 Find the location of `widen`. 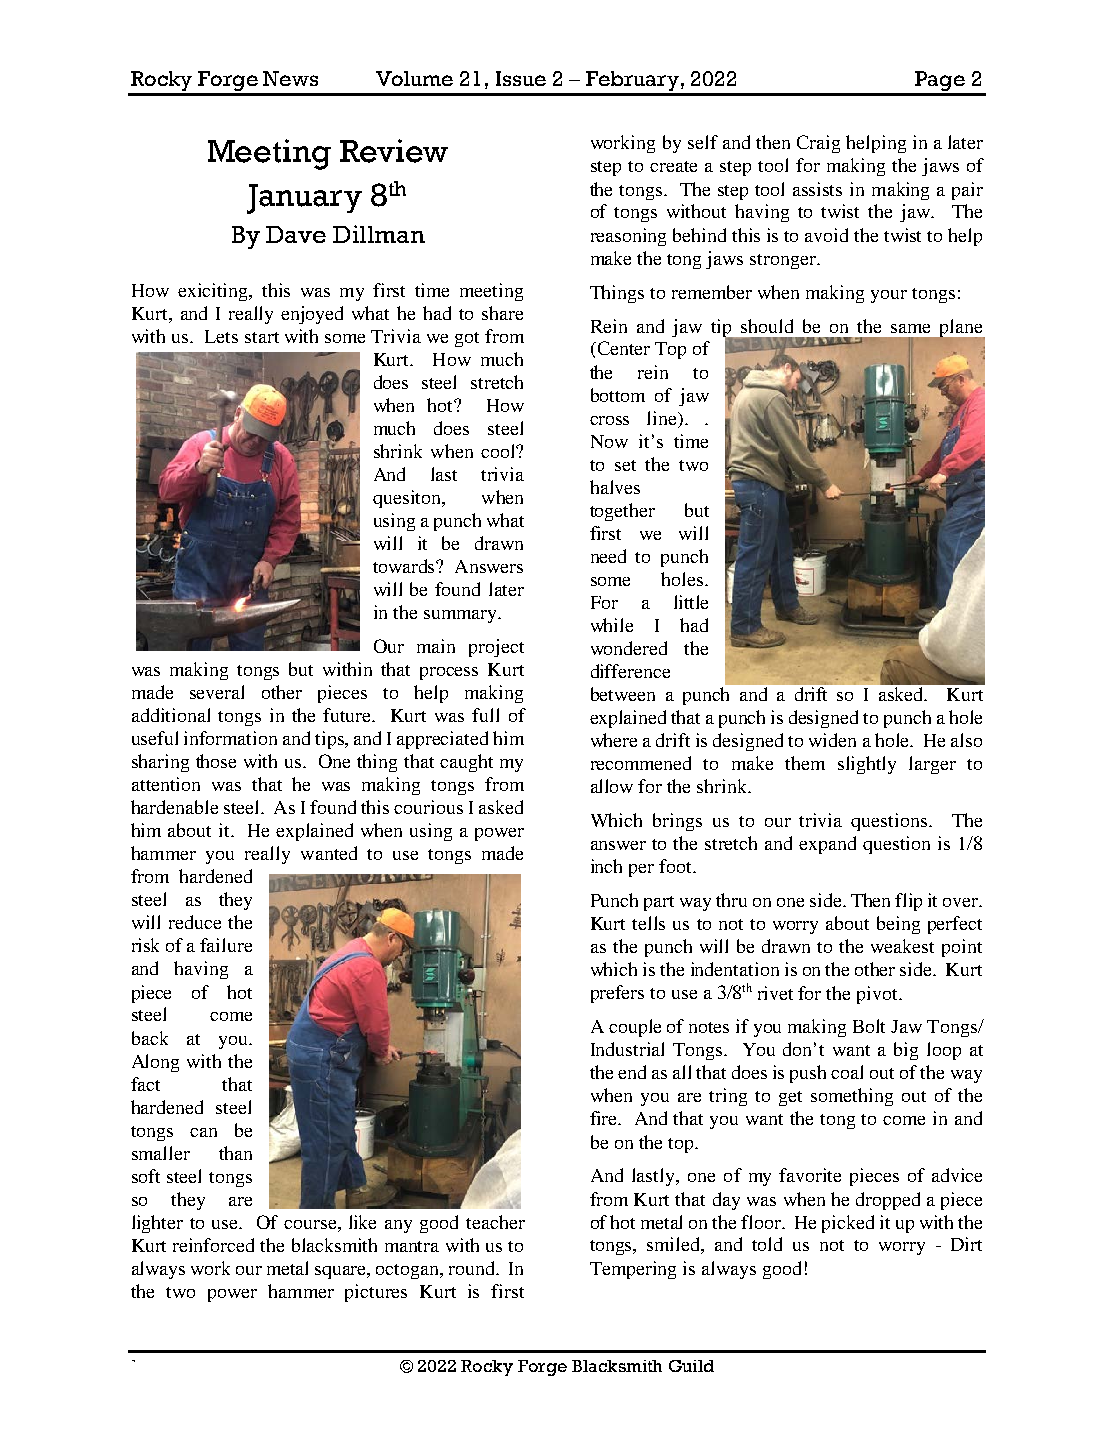

widen is located at coordinates (832, 740).
